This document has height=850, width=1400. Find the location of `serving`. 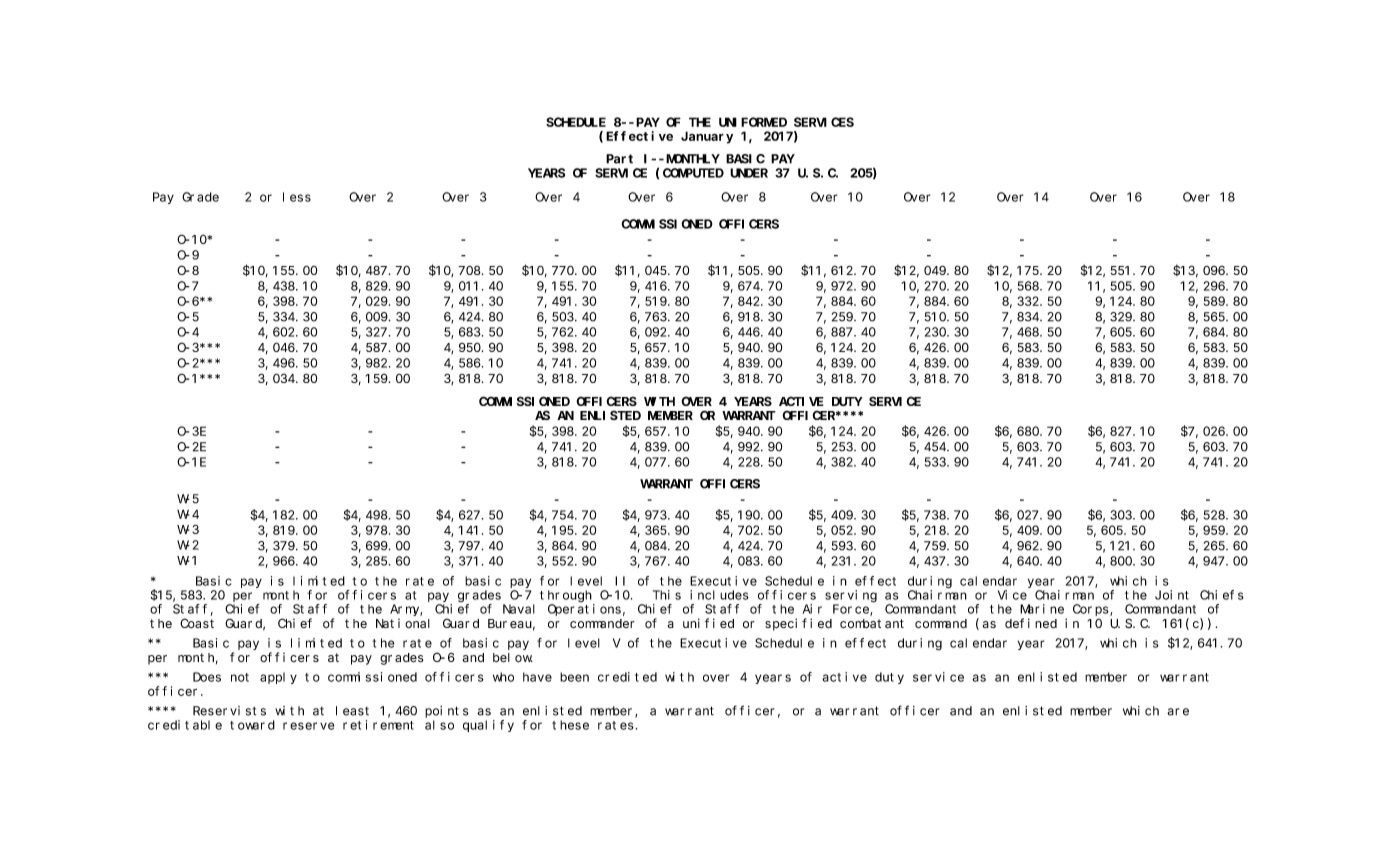

serving is located at coordinates (851, 596).
